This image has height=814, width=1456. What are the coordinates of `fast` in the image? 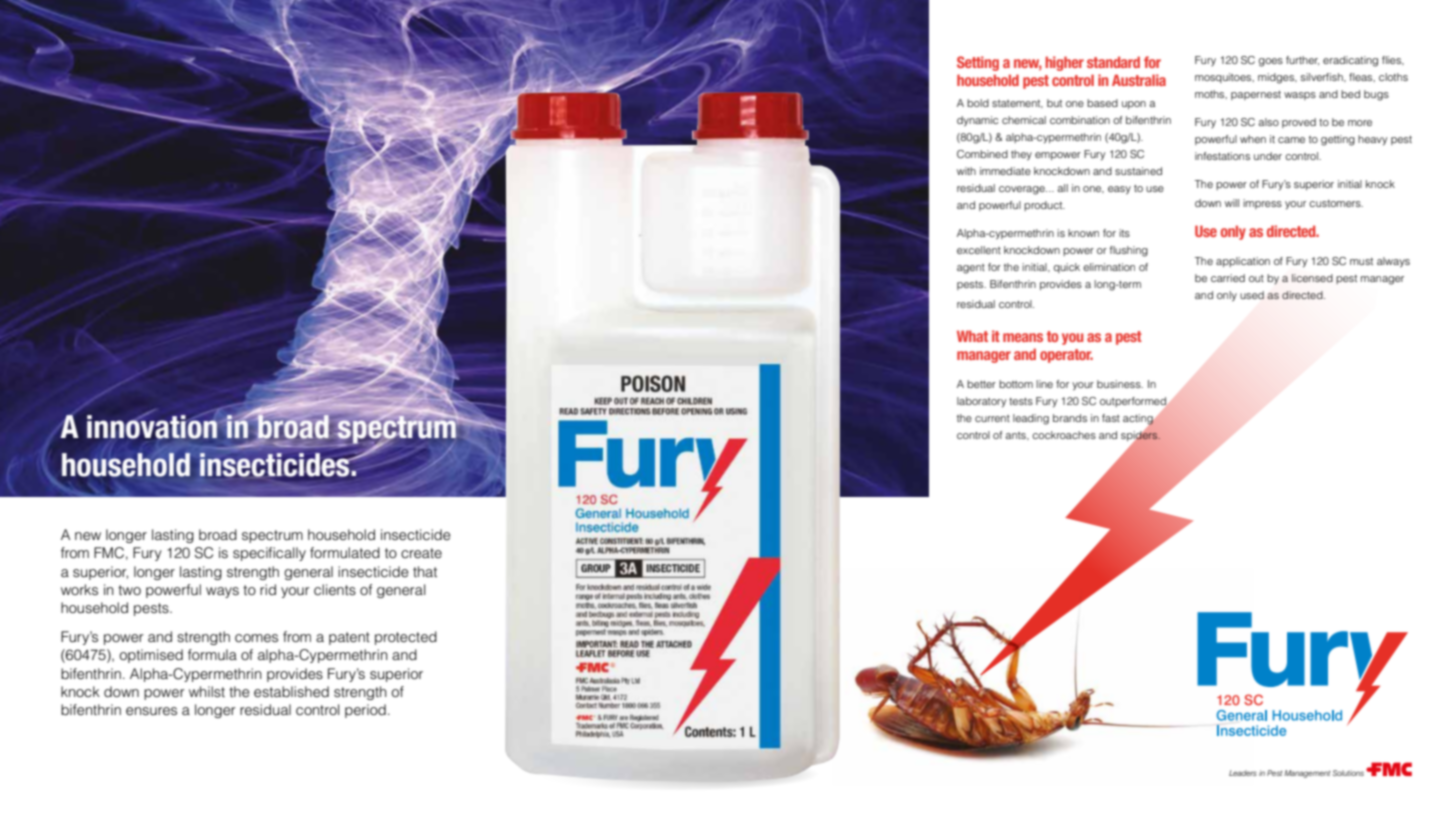 It's located at (1111, 418).
